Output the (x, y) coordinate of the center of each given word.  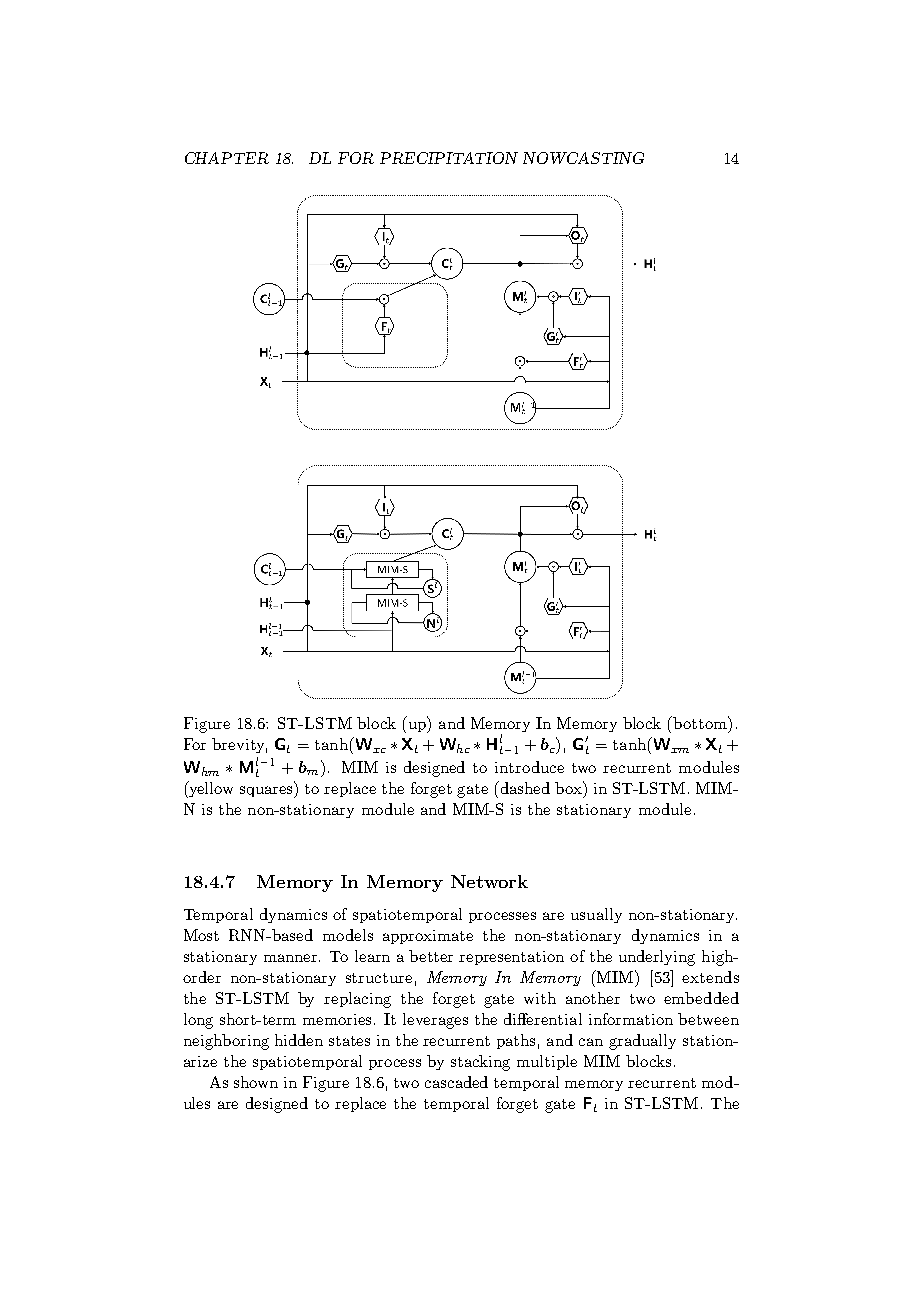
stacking (480, 1063)
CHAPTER (227, 158)
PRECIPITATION (449, 158)
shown (256, 1082)
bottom (701, 724)
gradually (642, 1042)
